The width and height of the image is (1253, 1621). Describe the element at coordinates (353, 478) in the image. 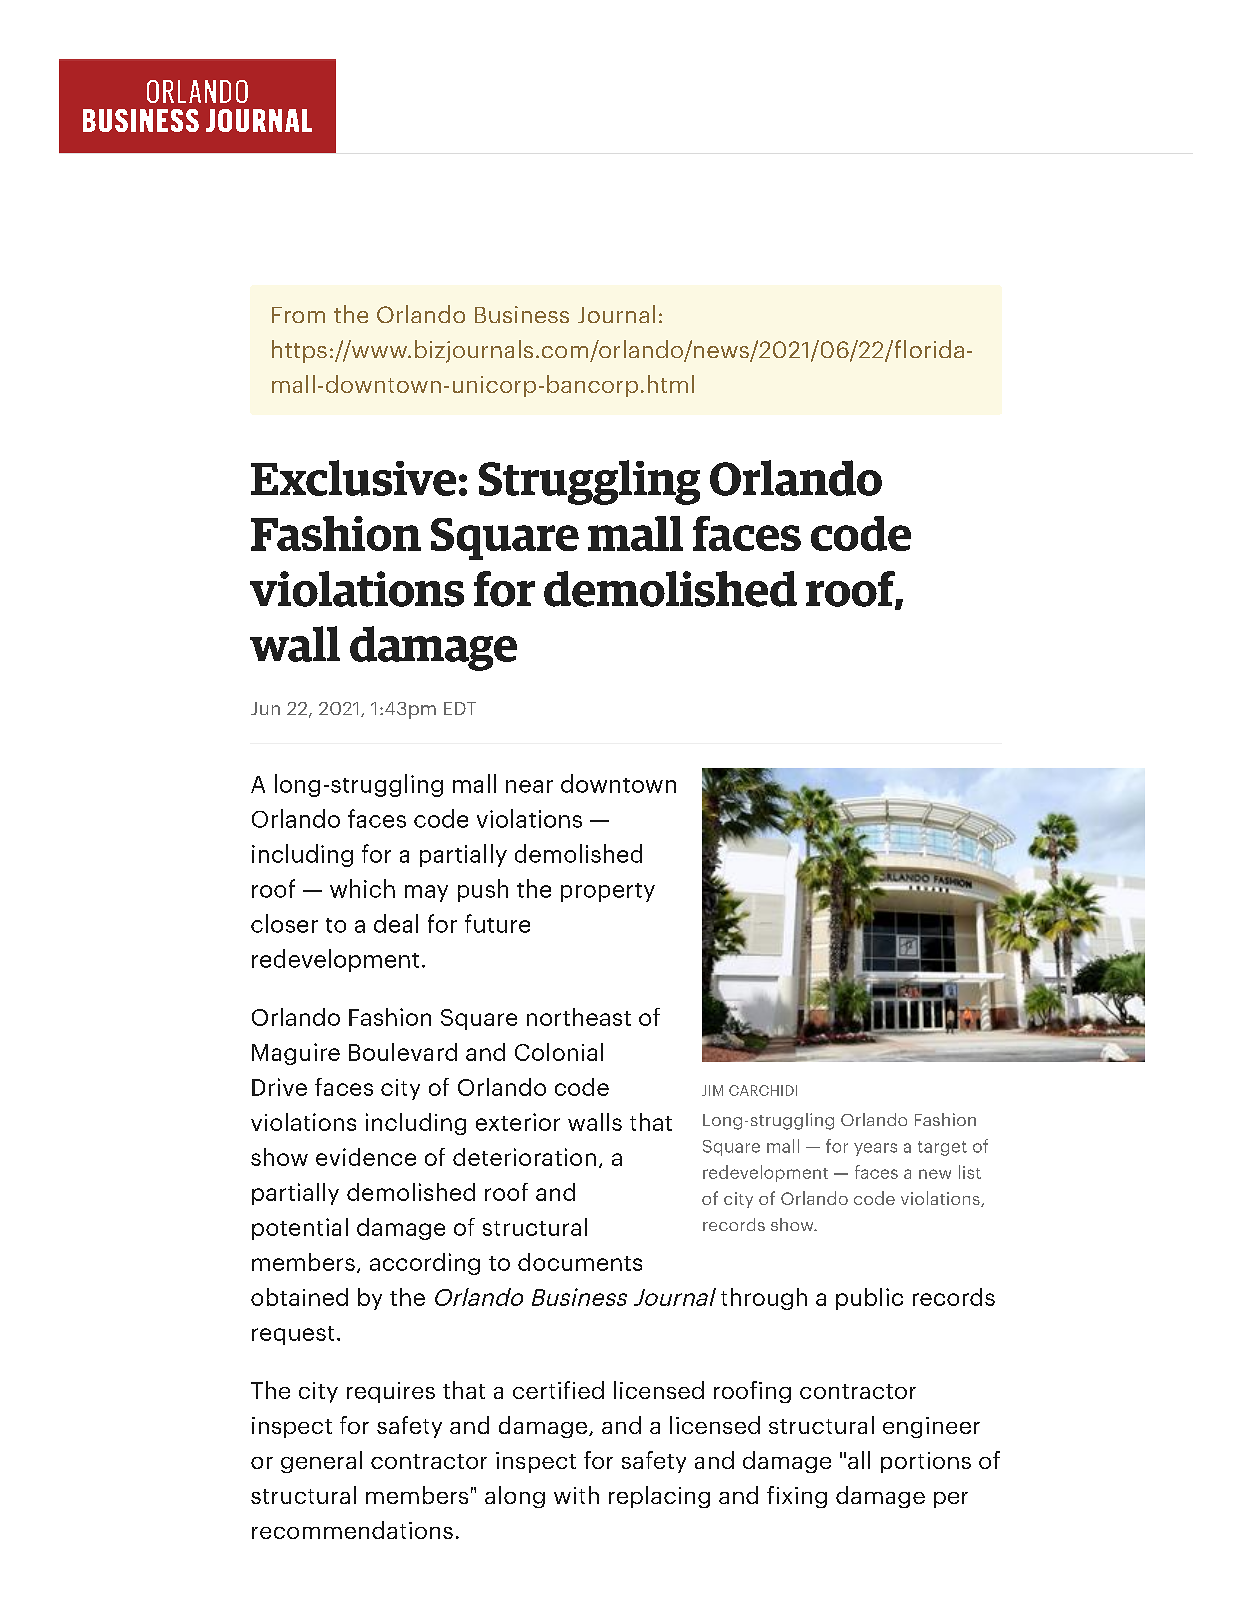

I see `Exclusive` at that location.
